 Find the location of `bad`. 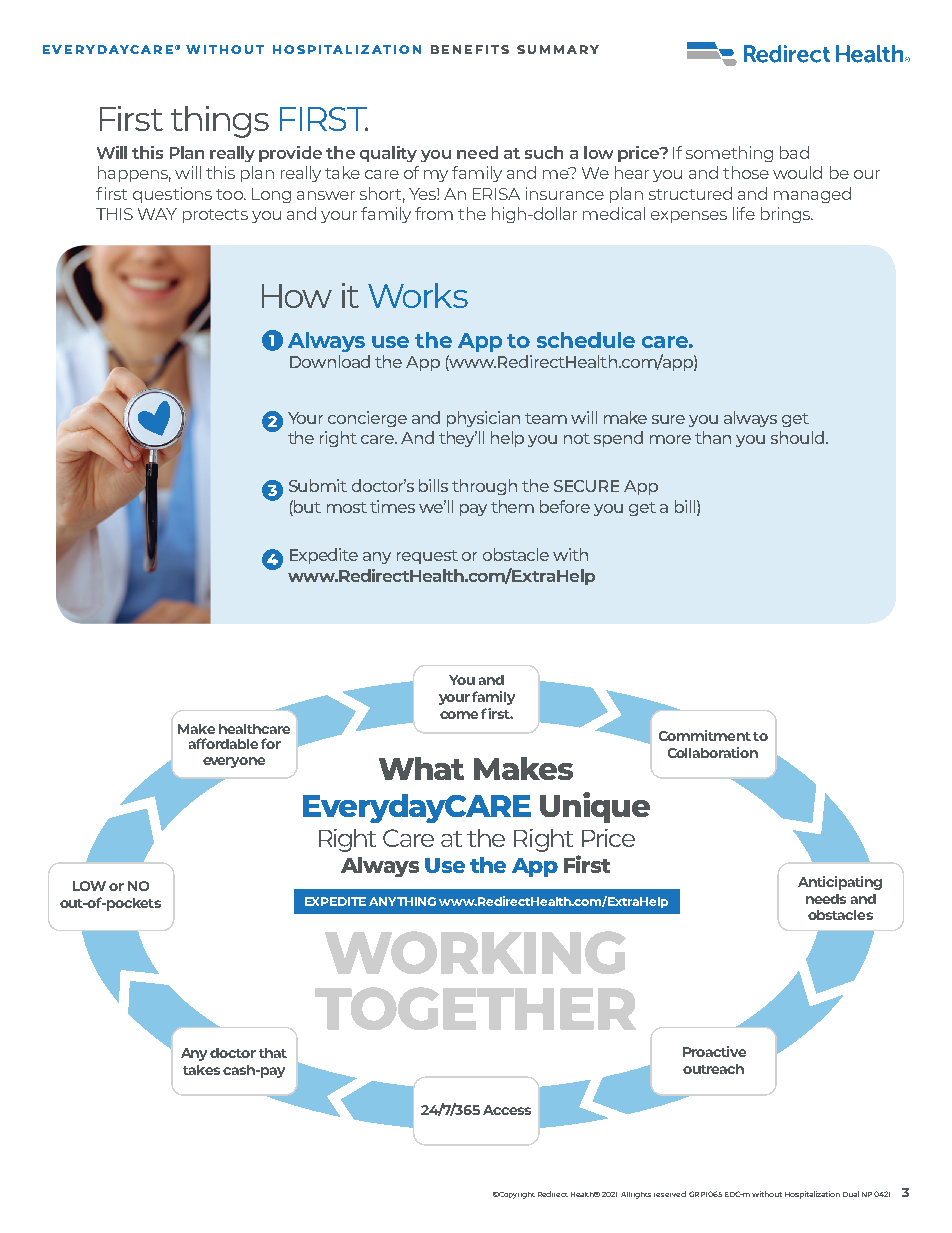

bad is located at coordinates (794, 152).
